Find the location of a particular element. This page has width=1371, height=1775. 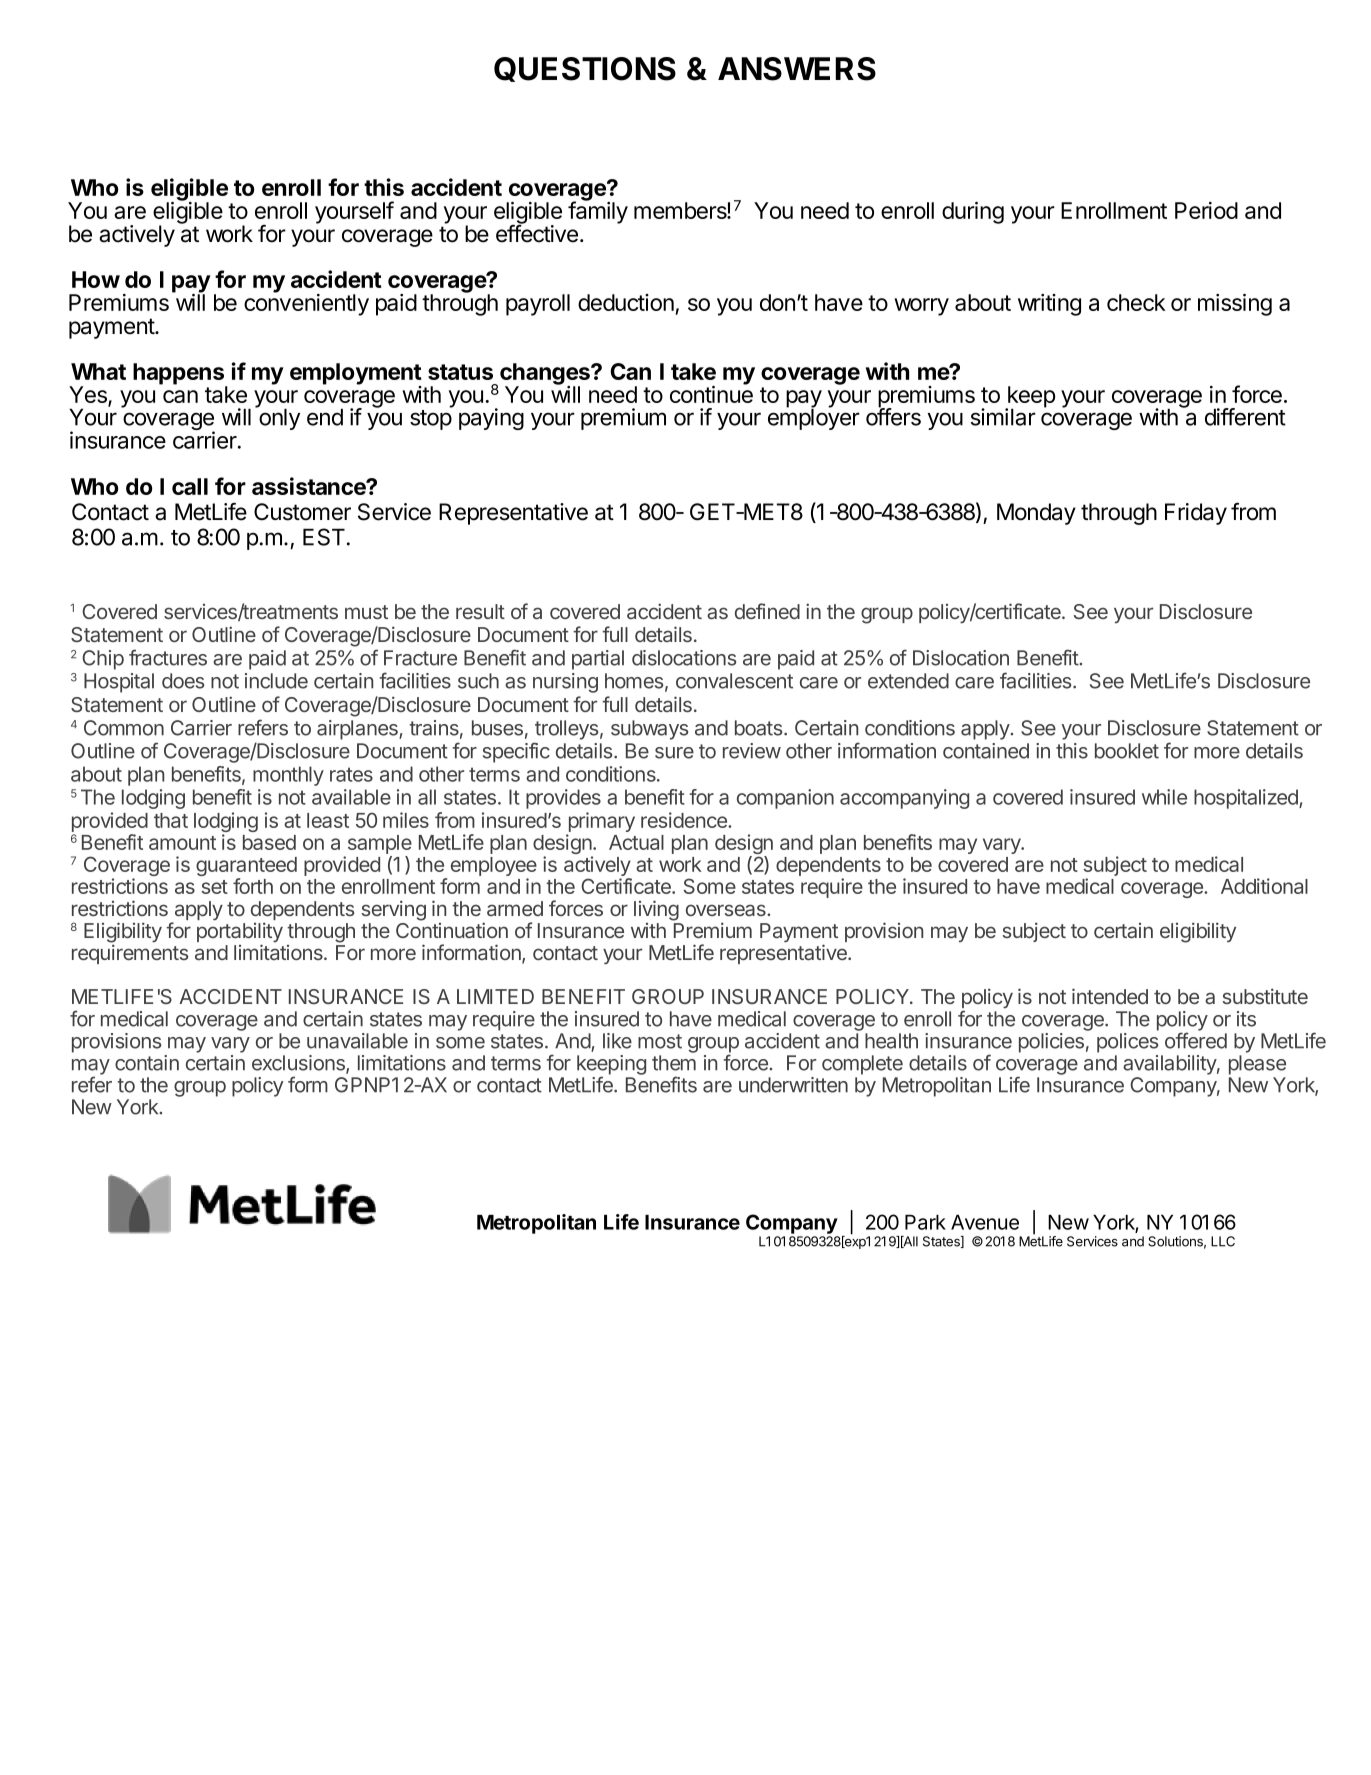

portability is located at coordinates (240, 933).
